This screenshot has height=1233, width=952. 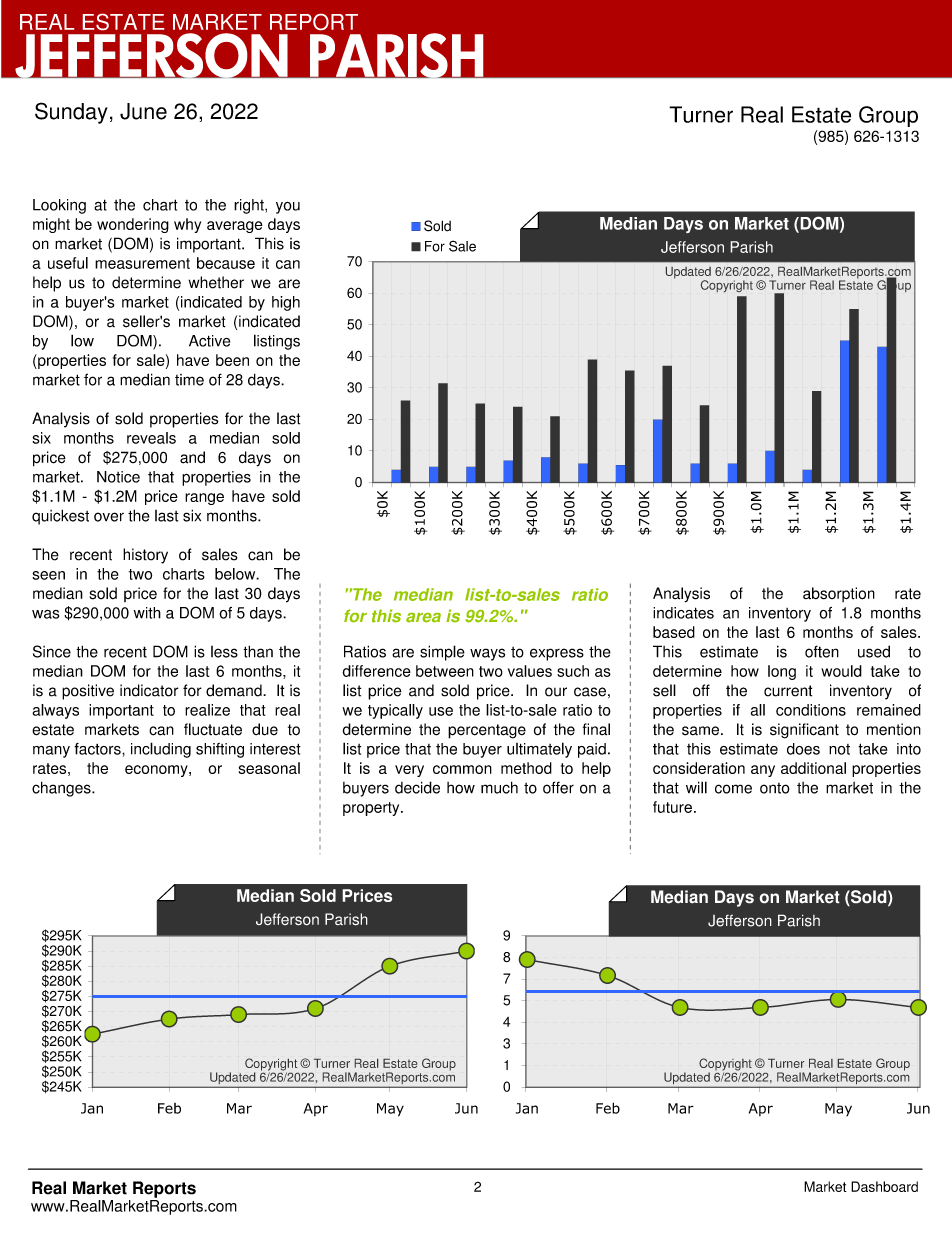 What do you see at coordinates (286, 303) in the screenshot?
I see `high` at bounding box center [286, 303].
